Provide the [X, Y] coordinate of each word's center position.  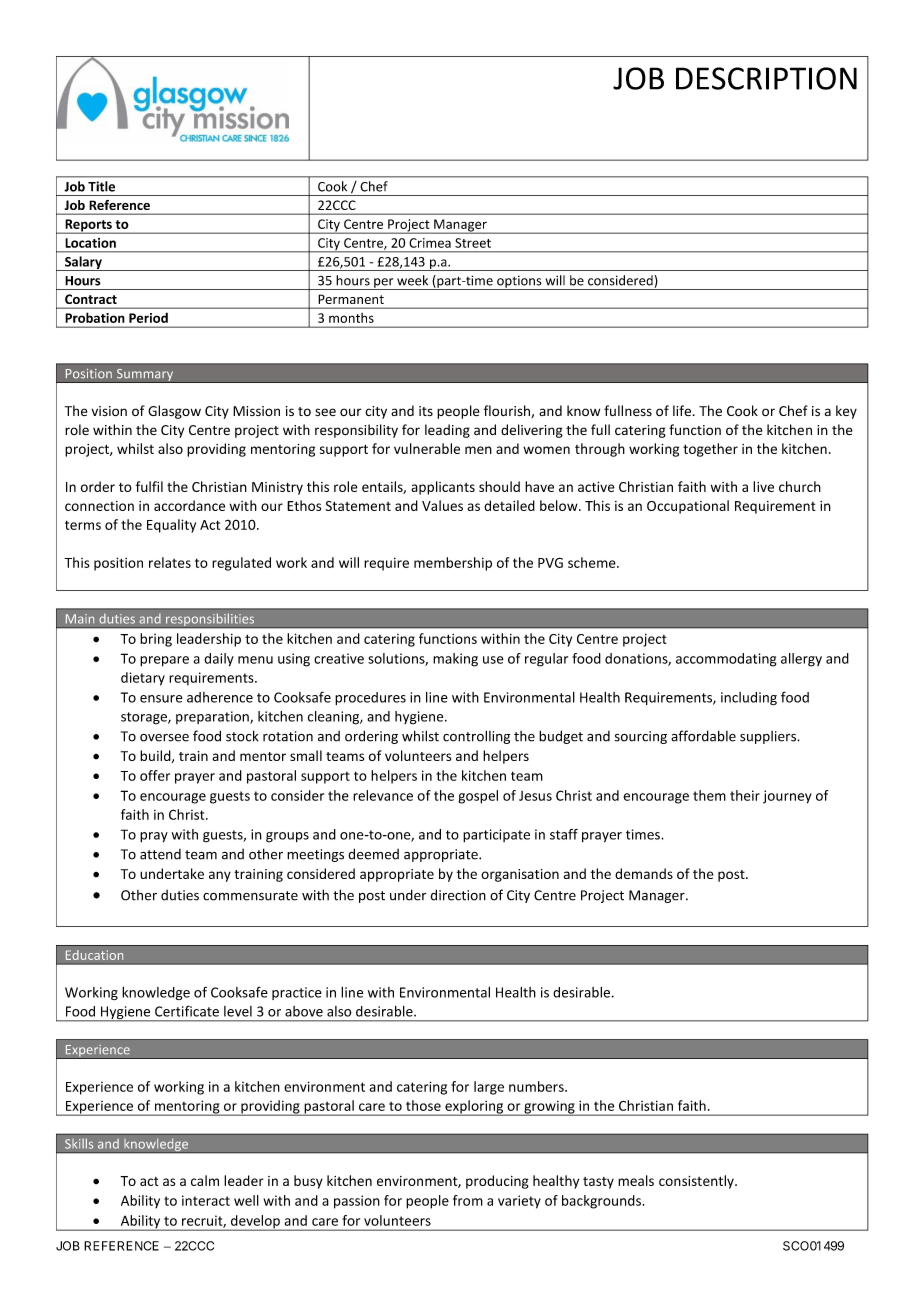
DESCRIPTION [766, 78]
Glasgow [174, 412]
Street [473, 243]
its [426, 411]
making [455, 660]
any [220, 876]
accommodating [726, 660]
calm [205, 1180]
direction [458, 895]
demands [644, 873]
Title [101, 186]
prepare [164, 661]
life [682, 410]
